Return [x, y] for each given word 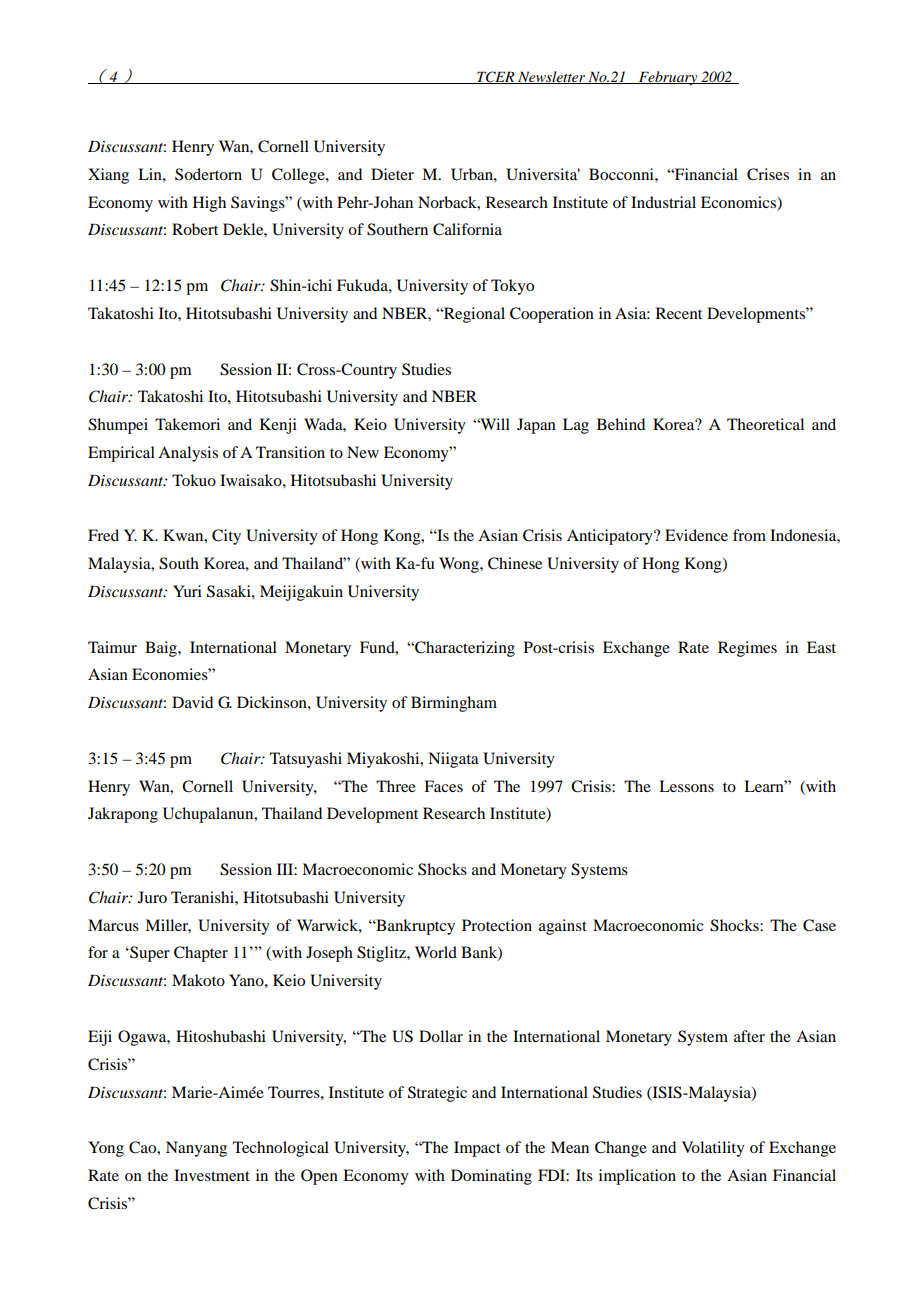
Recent [679, 313]
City [226, 537]
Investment [212, 1175]
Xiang [108, 176]
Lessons [686, 786]
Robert [195, 229]
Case [819, 925]
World [436, 952]
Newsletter [551, 77]
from [749, 535]
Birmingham [454, 704]
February [668, 78]
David [192, 702]
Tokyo [512, 287]
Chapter [201, 954]
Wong [460, 565]
